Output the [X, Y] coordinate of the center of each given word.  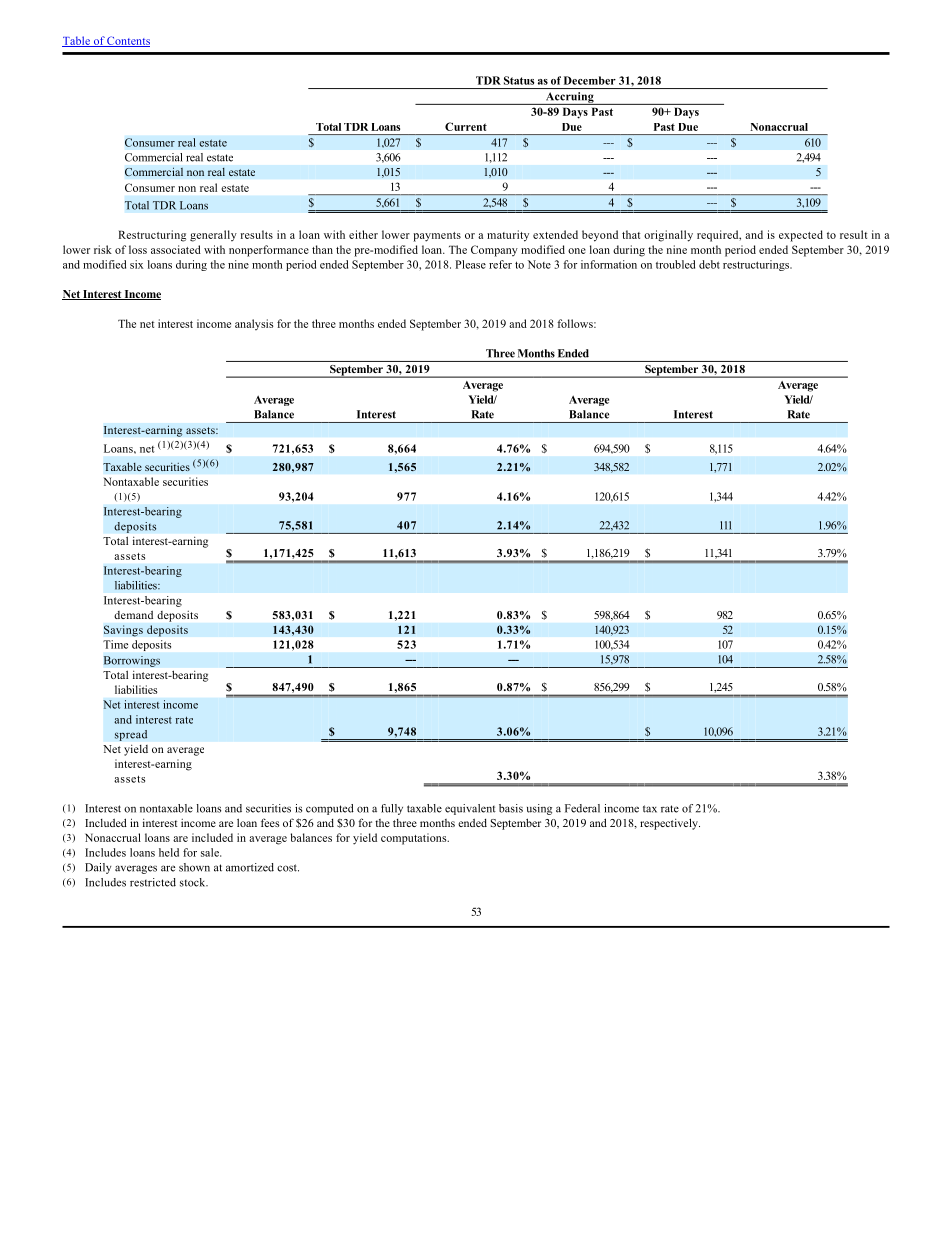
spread [131, 735]
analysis [254, 324]
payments [437, 237]
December [590, 80]
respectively [670, 824]
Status [519, 80]
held [169, 852]
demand [133, 615]
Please [470, 264]
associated [176, 249]
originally [668, 236]
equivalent [470, 809]
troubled [675, 264]
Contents [128, 41]
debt [709, 264]
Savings [123, 631]
